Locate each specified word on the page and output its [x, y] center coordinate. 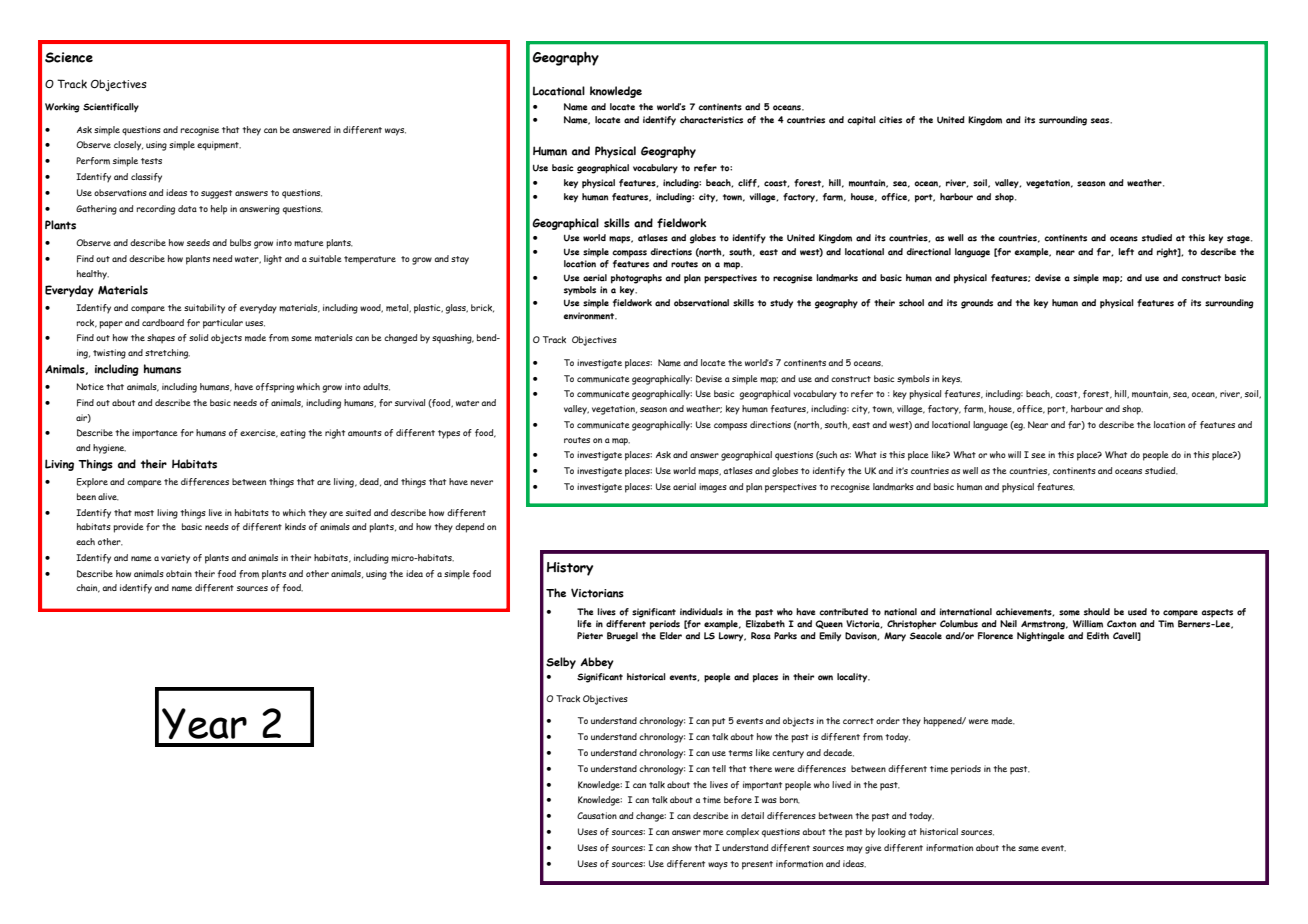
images [713, 488]
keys [952, 380]
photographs [636, 279]
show [682, 847]
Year [204, 723]
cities [890, 120]
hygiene [109, 449]
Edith [1098, 636]
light [273, 260]
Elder [671, 636]
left [1126, 252]
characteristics [711, 120]
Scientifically [111, 108]
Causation [597, 815]
